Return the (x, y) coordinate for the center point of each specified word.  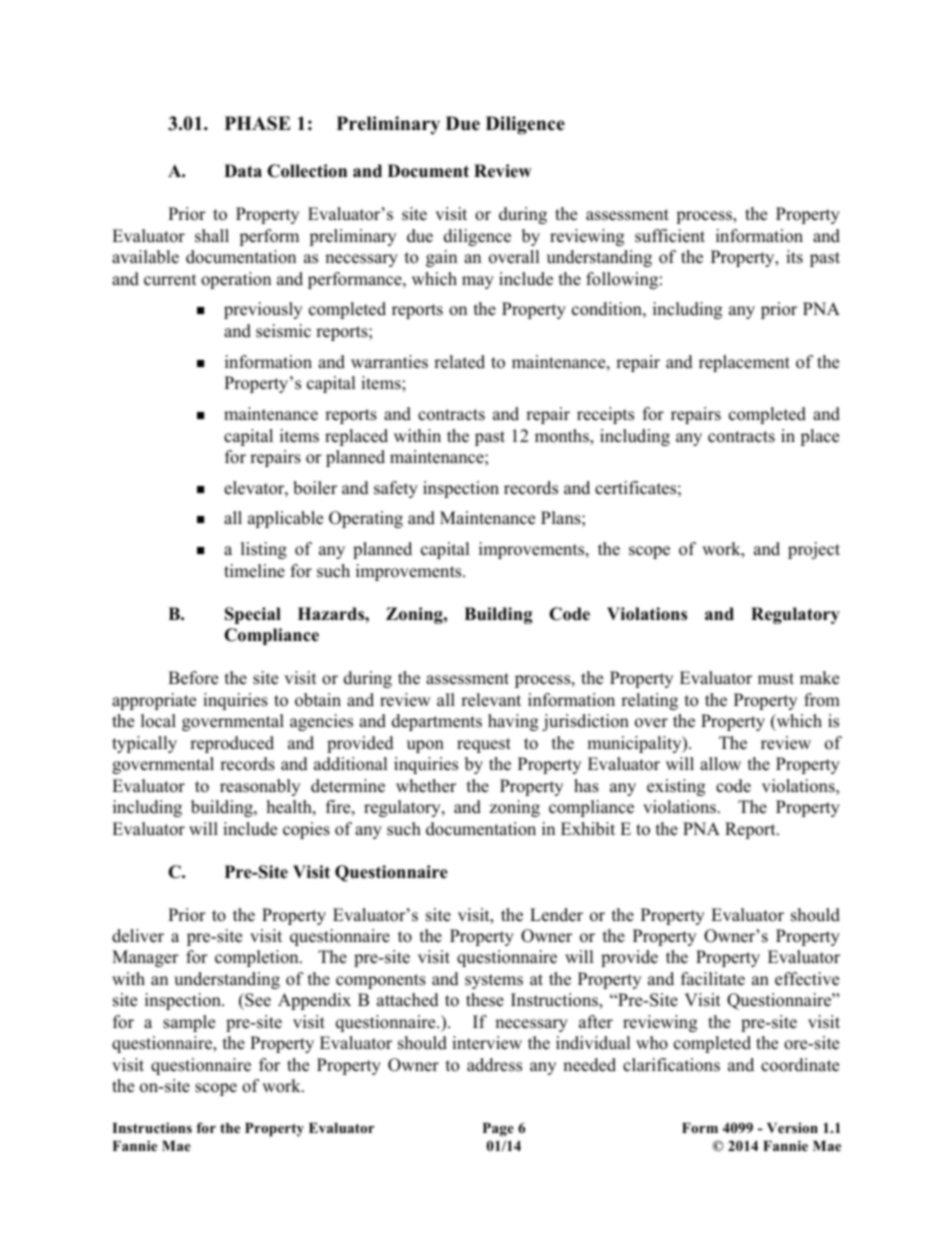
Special (253, 615)
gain (441, 258)
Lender (556, 915)
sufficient (670, 236)
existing (676, 787)
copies (306, 830)
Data (243, 170)
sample (189, 1023)
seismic (283, 331)
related (459, 362)
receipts (605, 415)
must (776, 679)
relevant (491, 700)
